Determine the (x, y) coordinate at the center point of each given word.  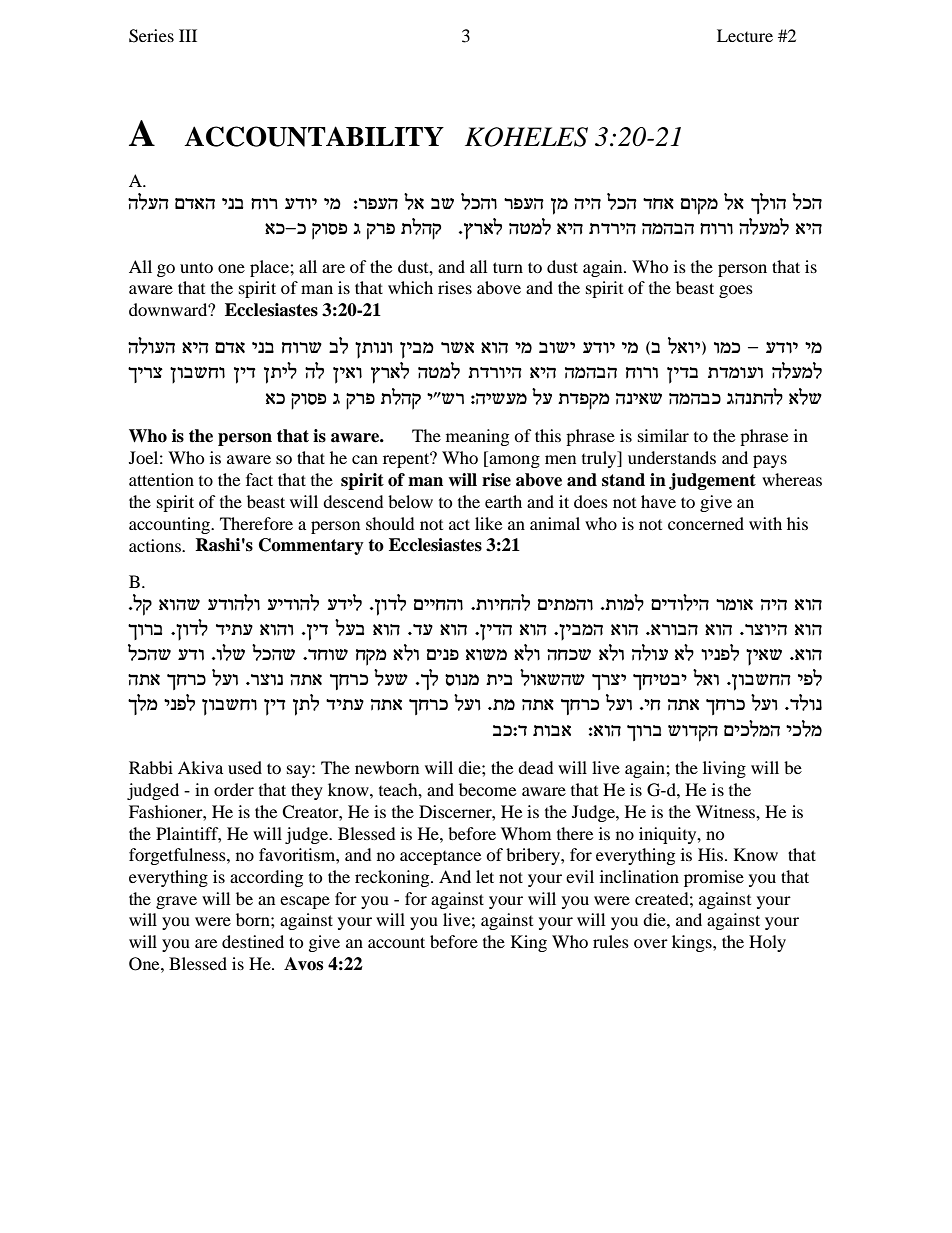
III (188, 35)
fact (259, 479)
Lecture (745, 35)
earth (503, 501)
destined (253, 941)
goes (736, 291)
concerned (706, 523)
